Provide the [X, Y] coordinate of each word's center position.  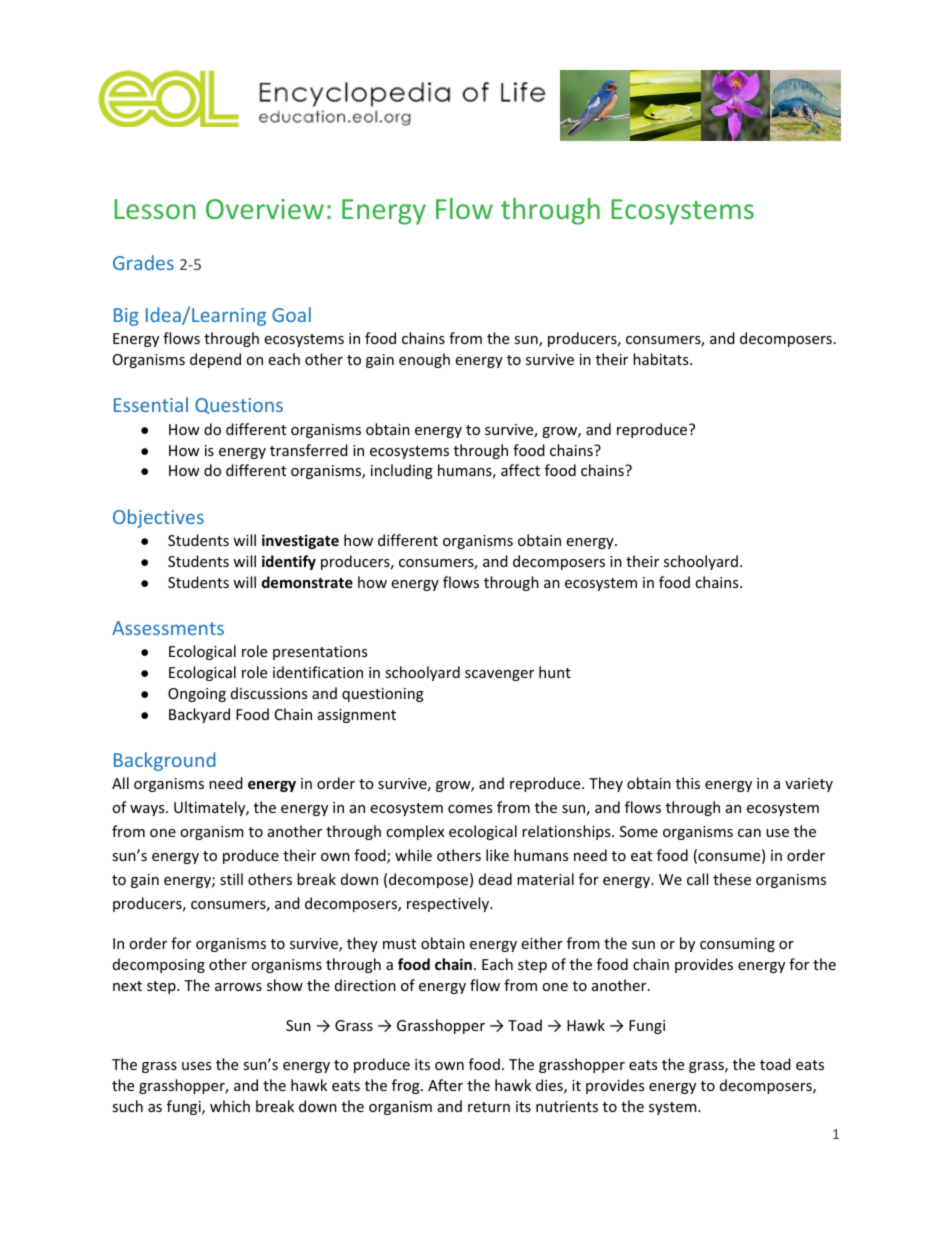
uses [196, 1066]
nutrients [567, 1106]
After [445, 1085]
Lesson [155, 209]
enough [424, 360]
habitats [662, 359]
